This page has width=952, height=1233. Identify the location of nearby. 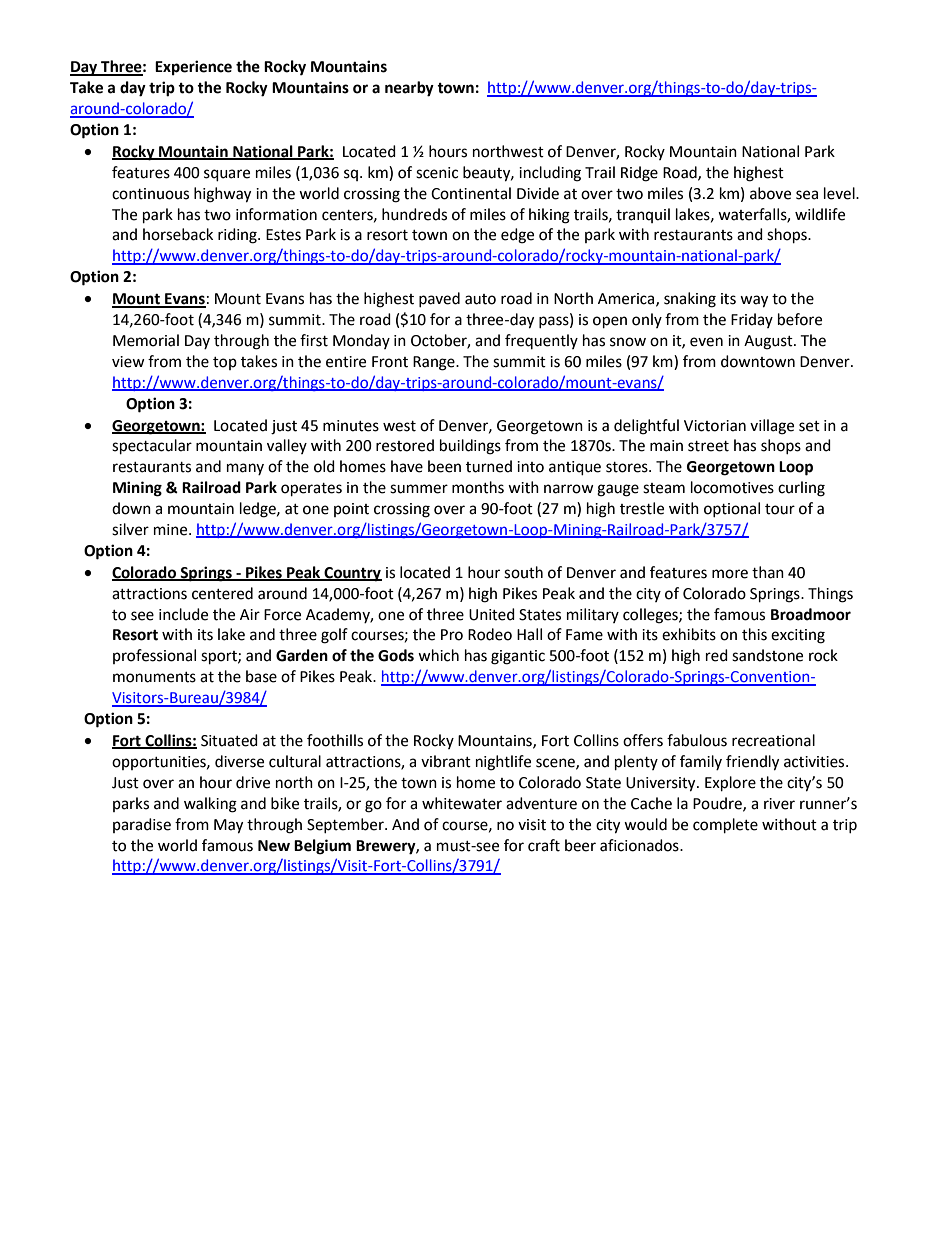
(409, 89).
